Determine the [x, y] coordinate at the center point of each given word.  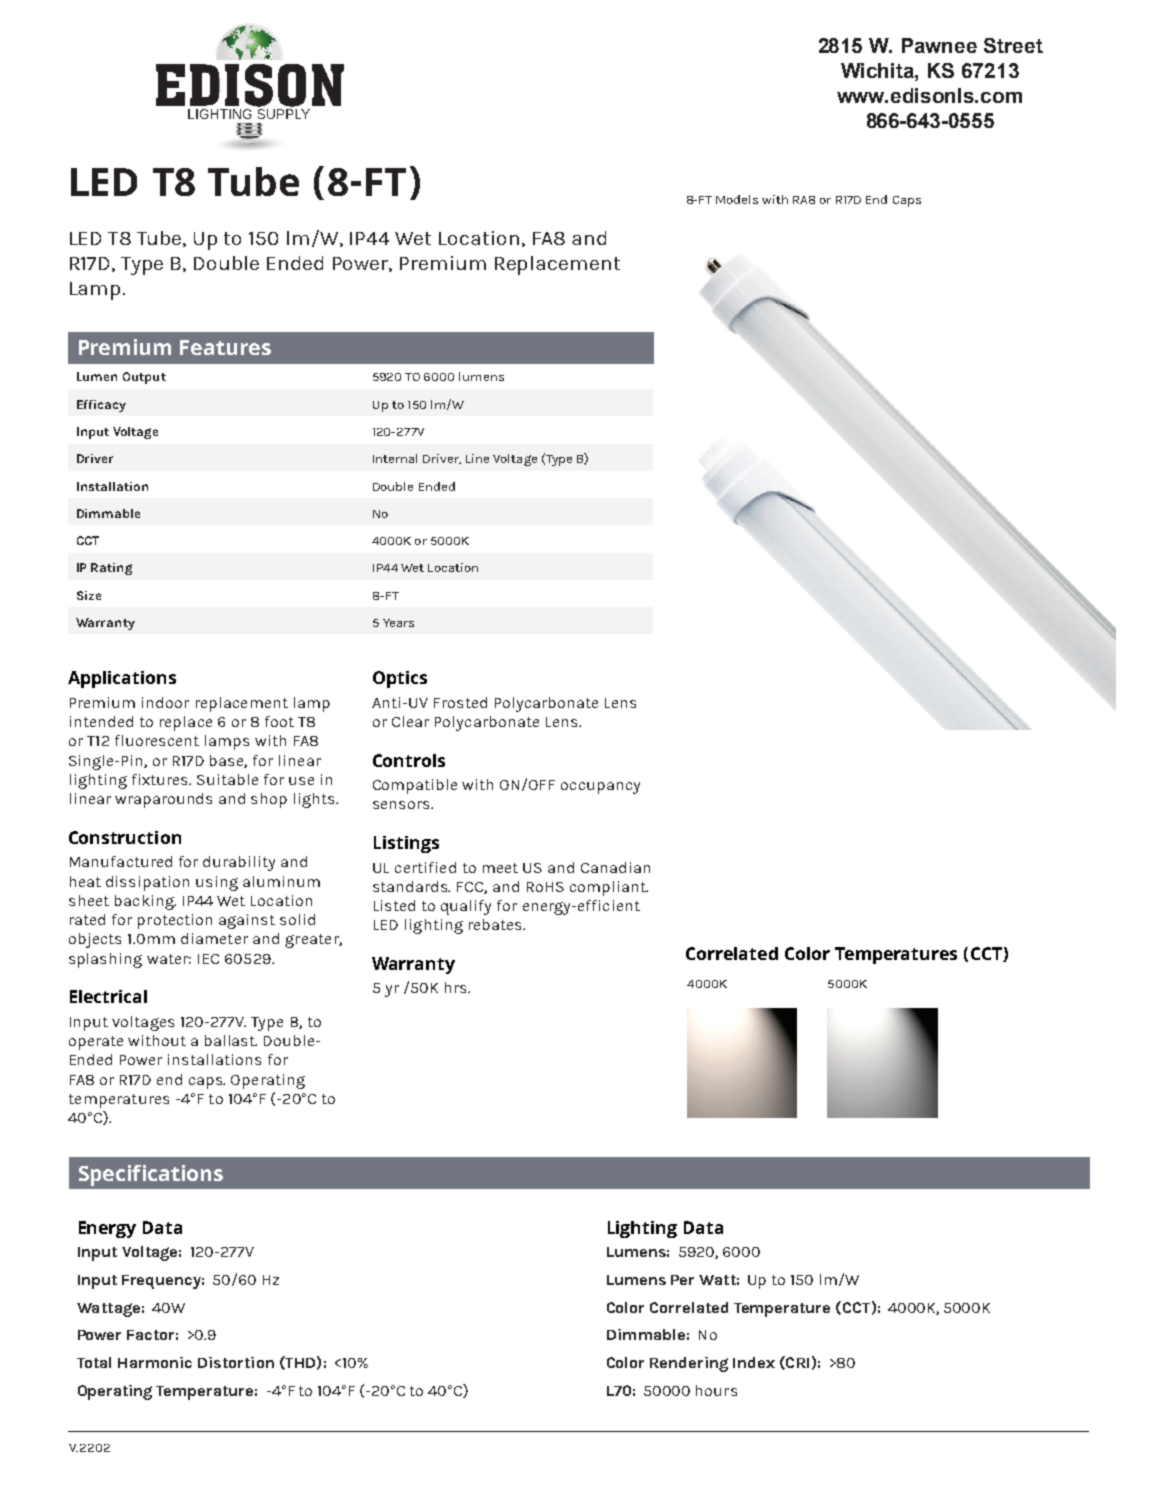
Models [737, 199]
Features [225, 347]
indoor [165, 702]
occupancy [600, 788]
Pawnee [939, 45]
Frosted [460, 702]
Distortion [236, 1362]
